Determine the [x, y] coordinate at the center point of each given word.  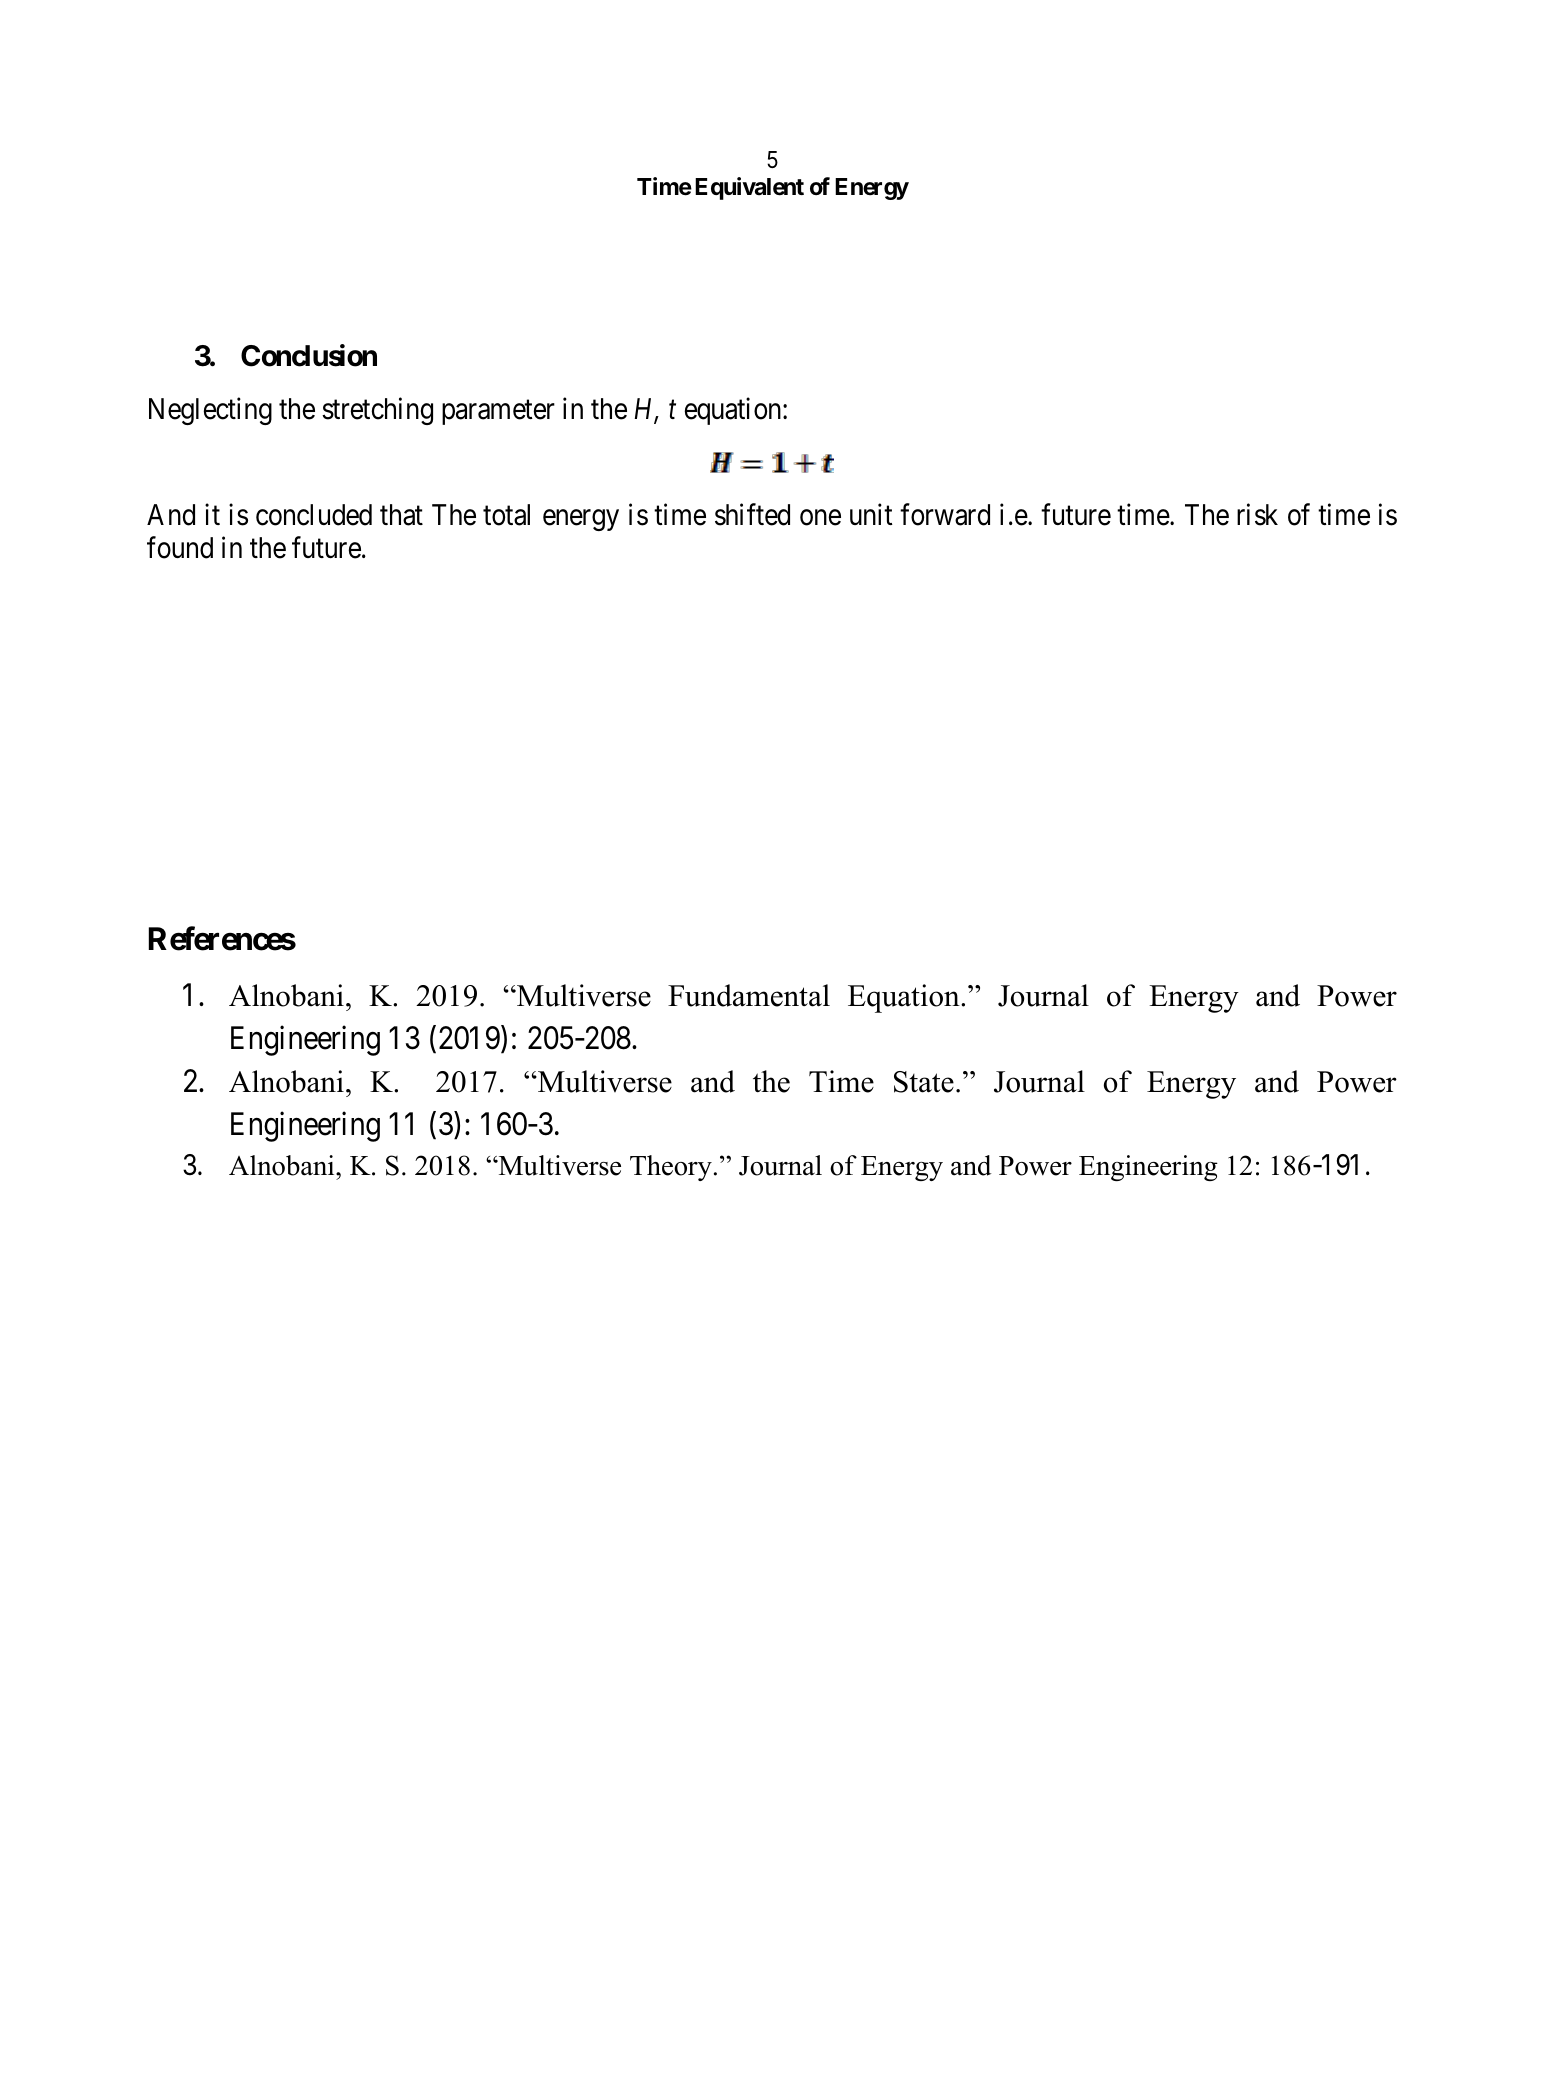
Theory [671, 1168]
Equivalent [749, 188]
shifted [752, 515]
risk [1257, 515]
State [924, 1082]
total [506, 515]
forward [945, 515]
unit [871, 514]
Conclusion [309, 355]
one [820, 518]
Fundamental [749, 995]
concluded [314, 515]
